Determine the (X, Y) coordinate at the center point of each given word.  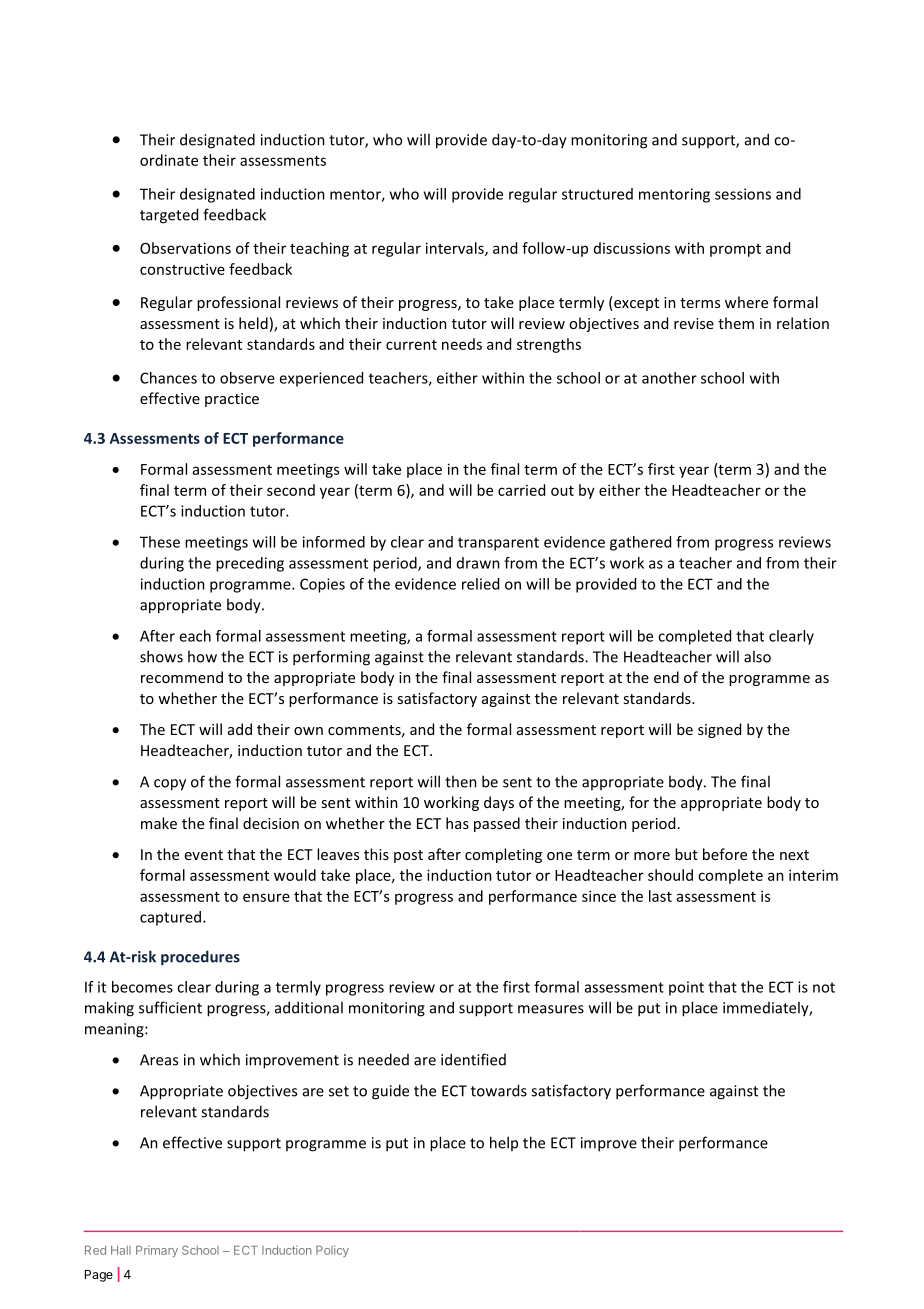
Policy (332, 1251)
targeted (169, 216)
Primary (157, 1251)
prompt (735, 250)
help (504, 1143)
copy (170, 785)
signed (719, 730)
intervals (456, 249)
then (461, 781)
